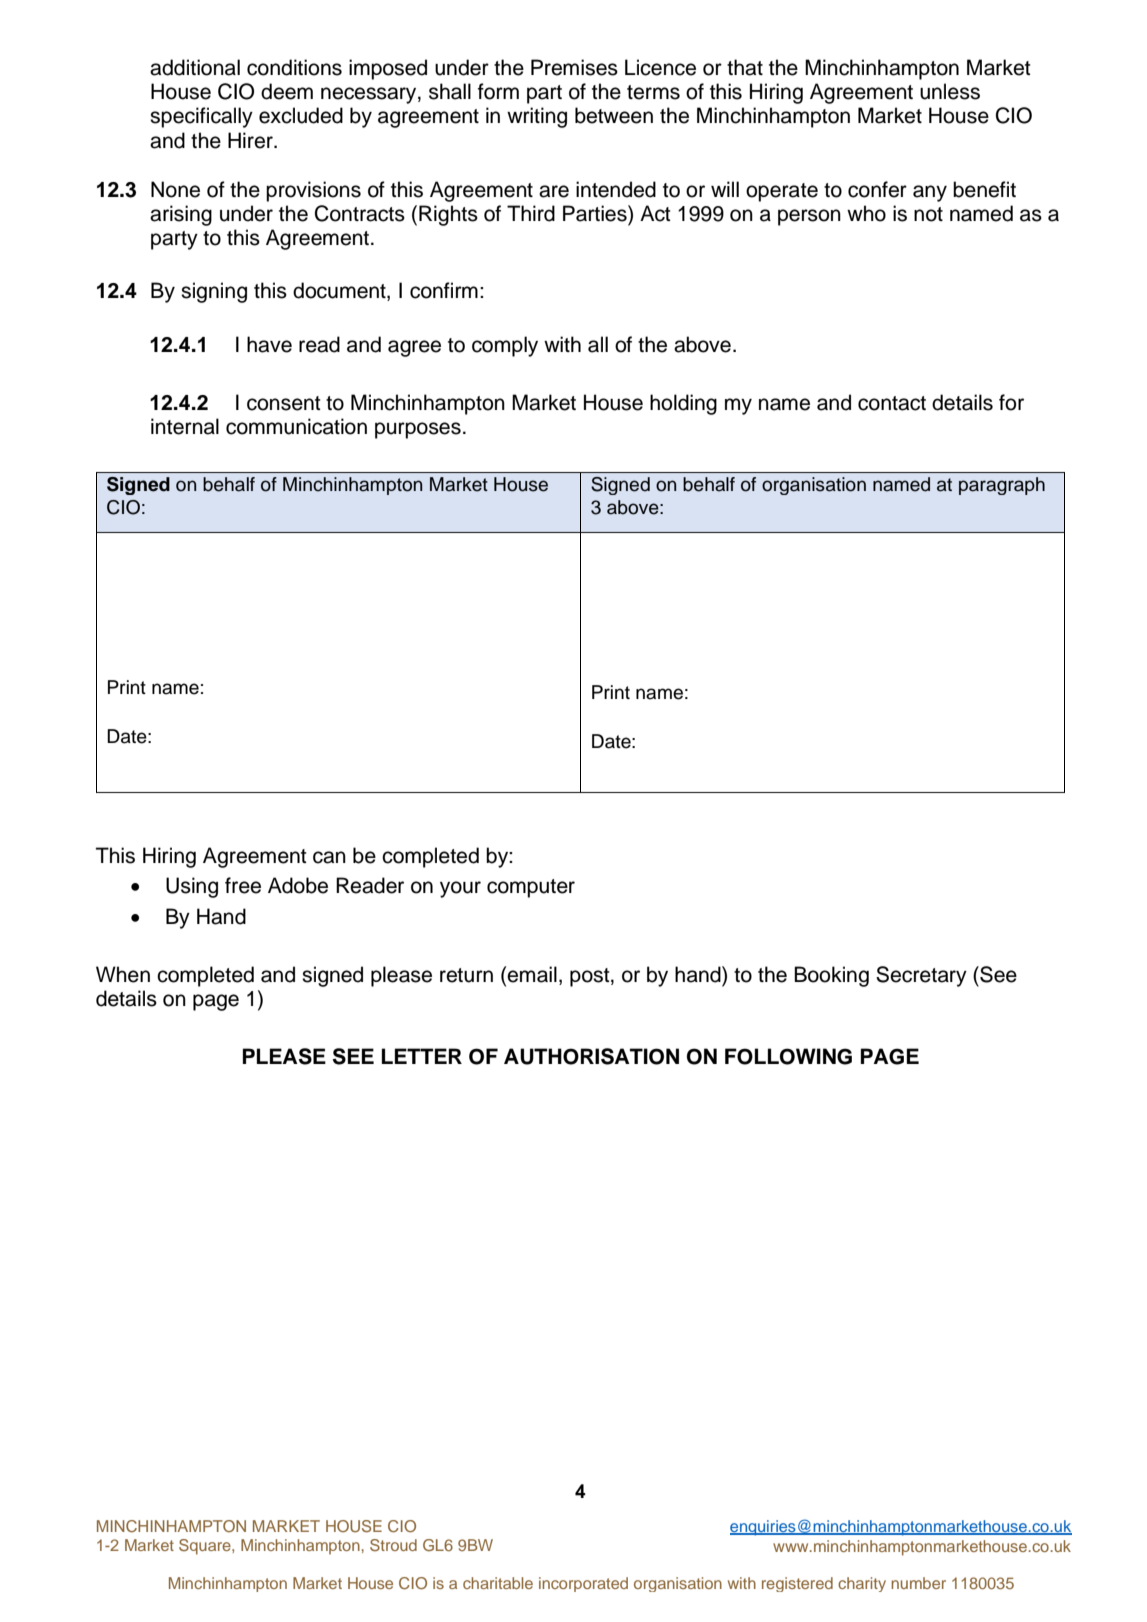  I want to click on computer, so click(531, 888).
